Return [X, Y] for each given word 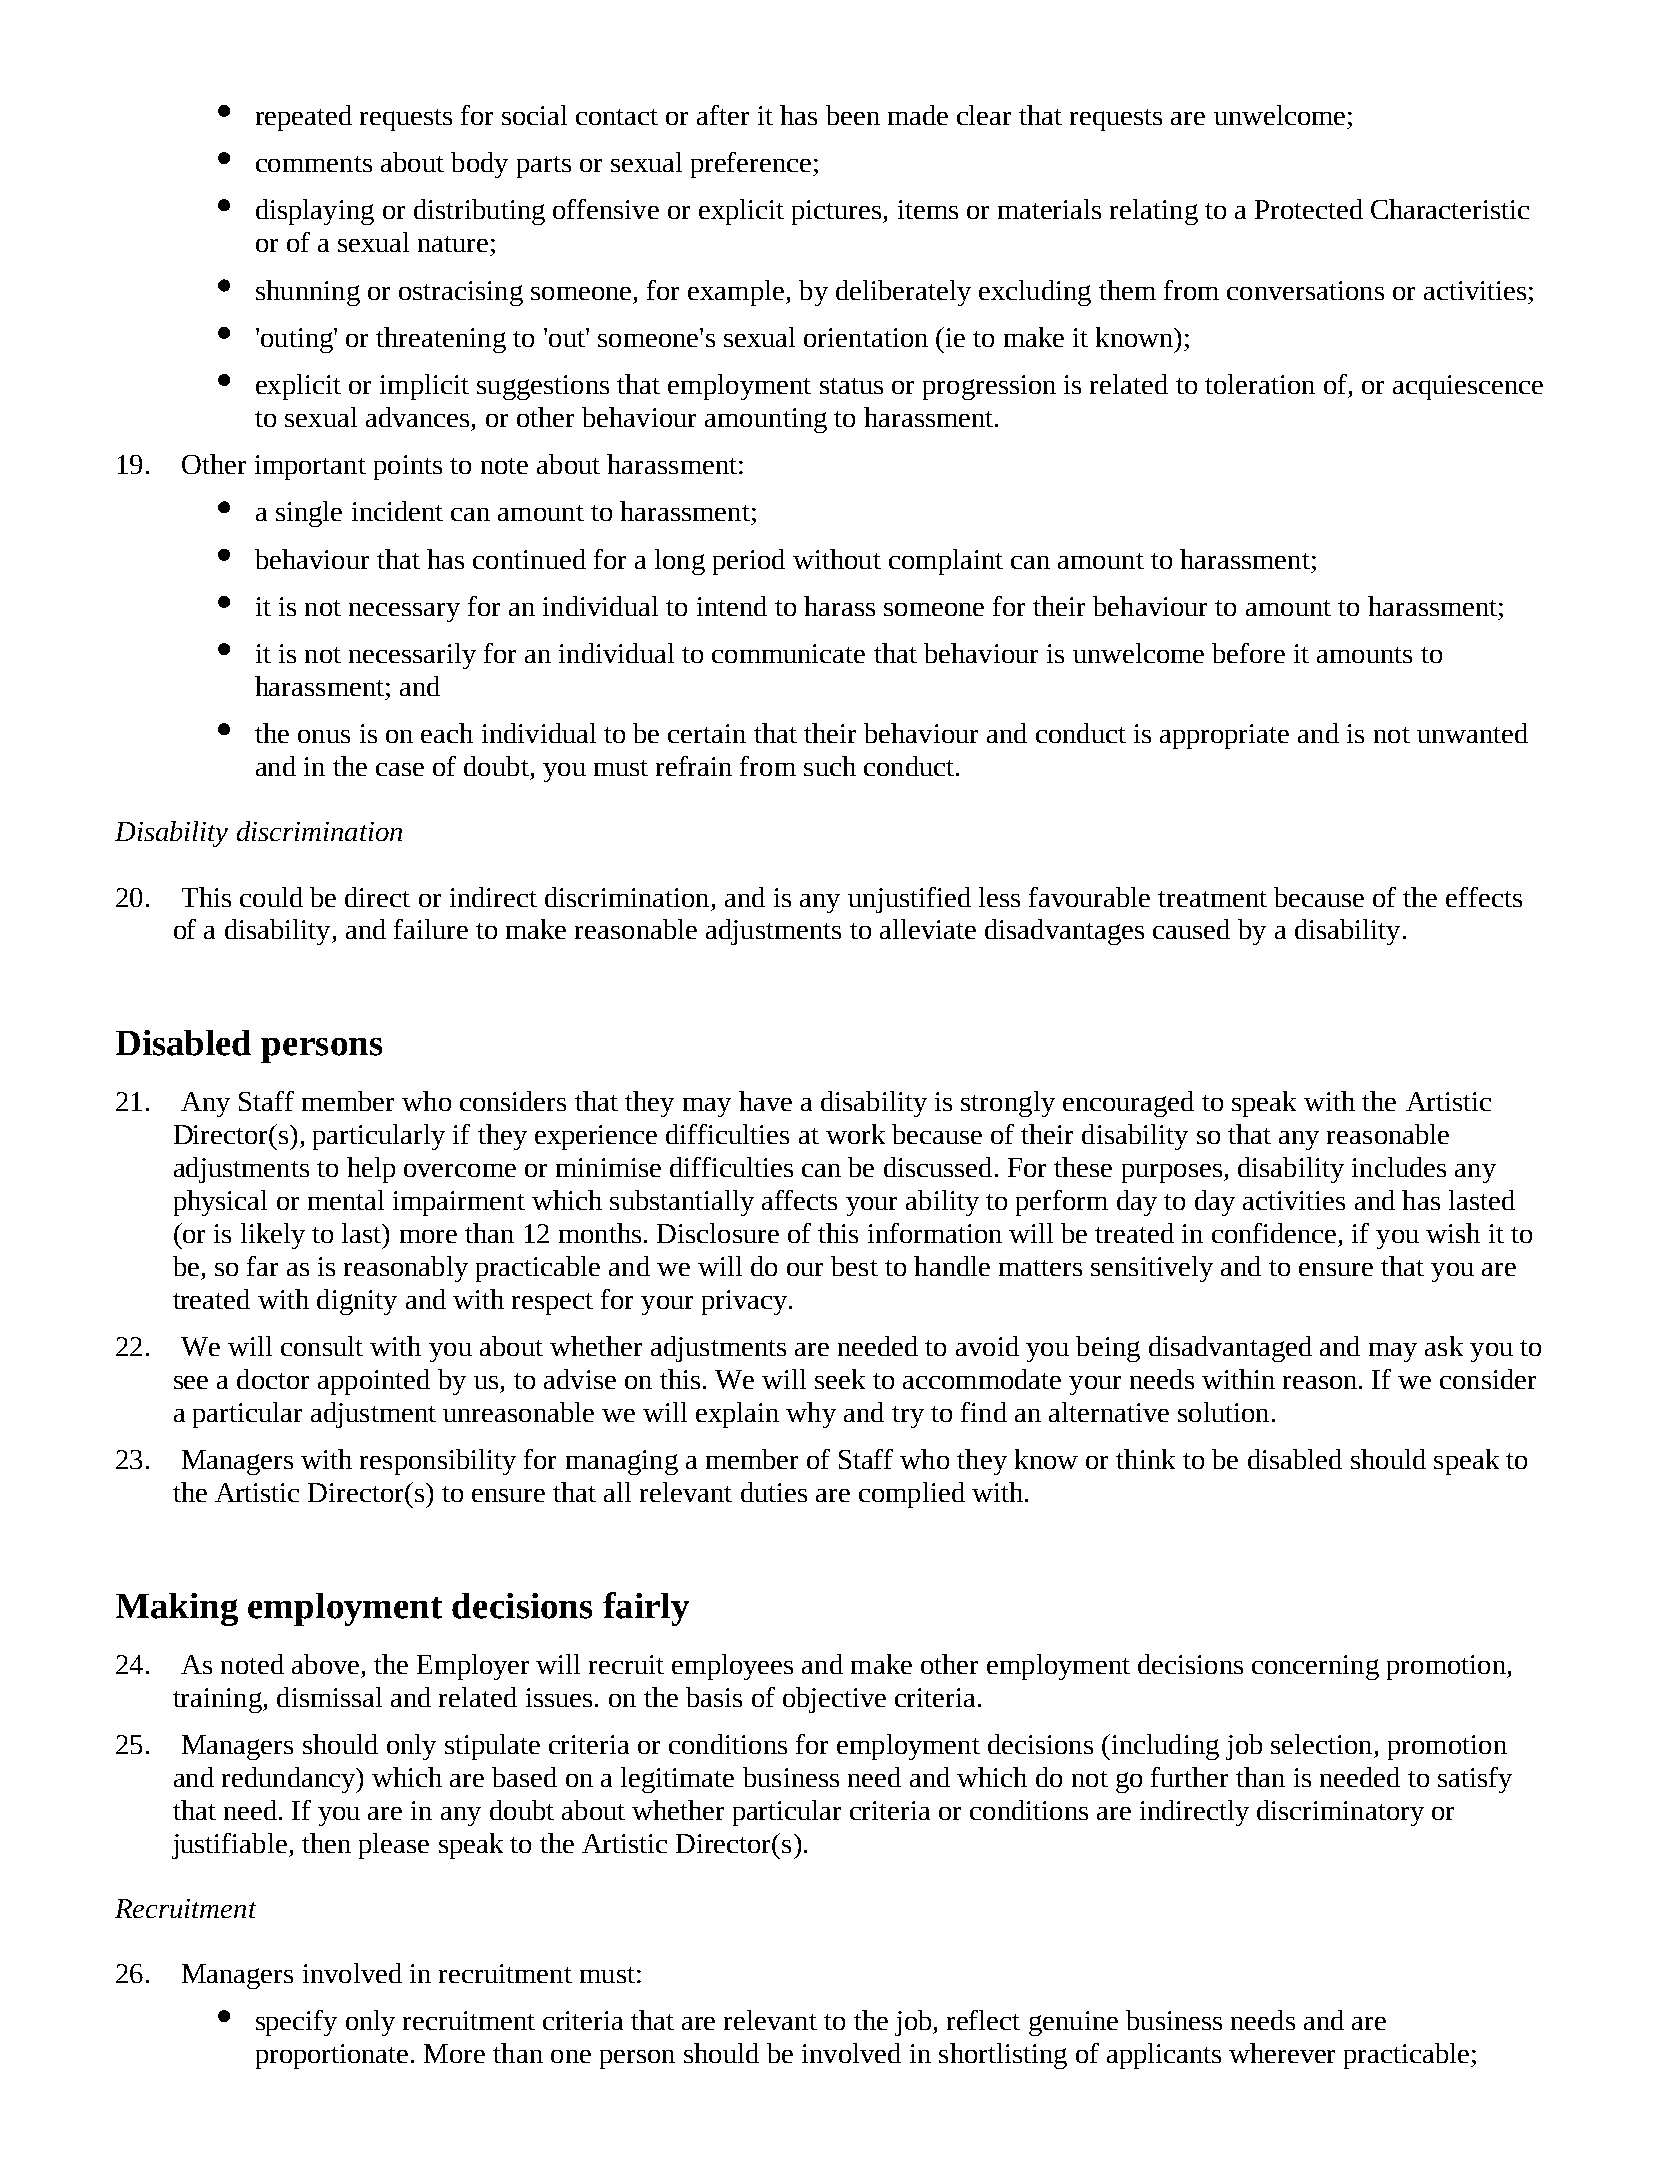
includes [1399, 1167]
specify [296, 2023]
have [765, 1101]
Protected [1309, 209]
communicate [788, 653]
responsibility [438, 1462]
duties [774, 1492]
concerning [1315, 1667]
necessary [404, 612]
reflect [983, 2020]
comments [314, 164]
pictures [838, 212]
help [371, 1170]
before [1248, 653]
